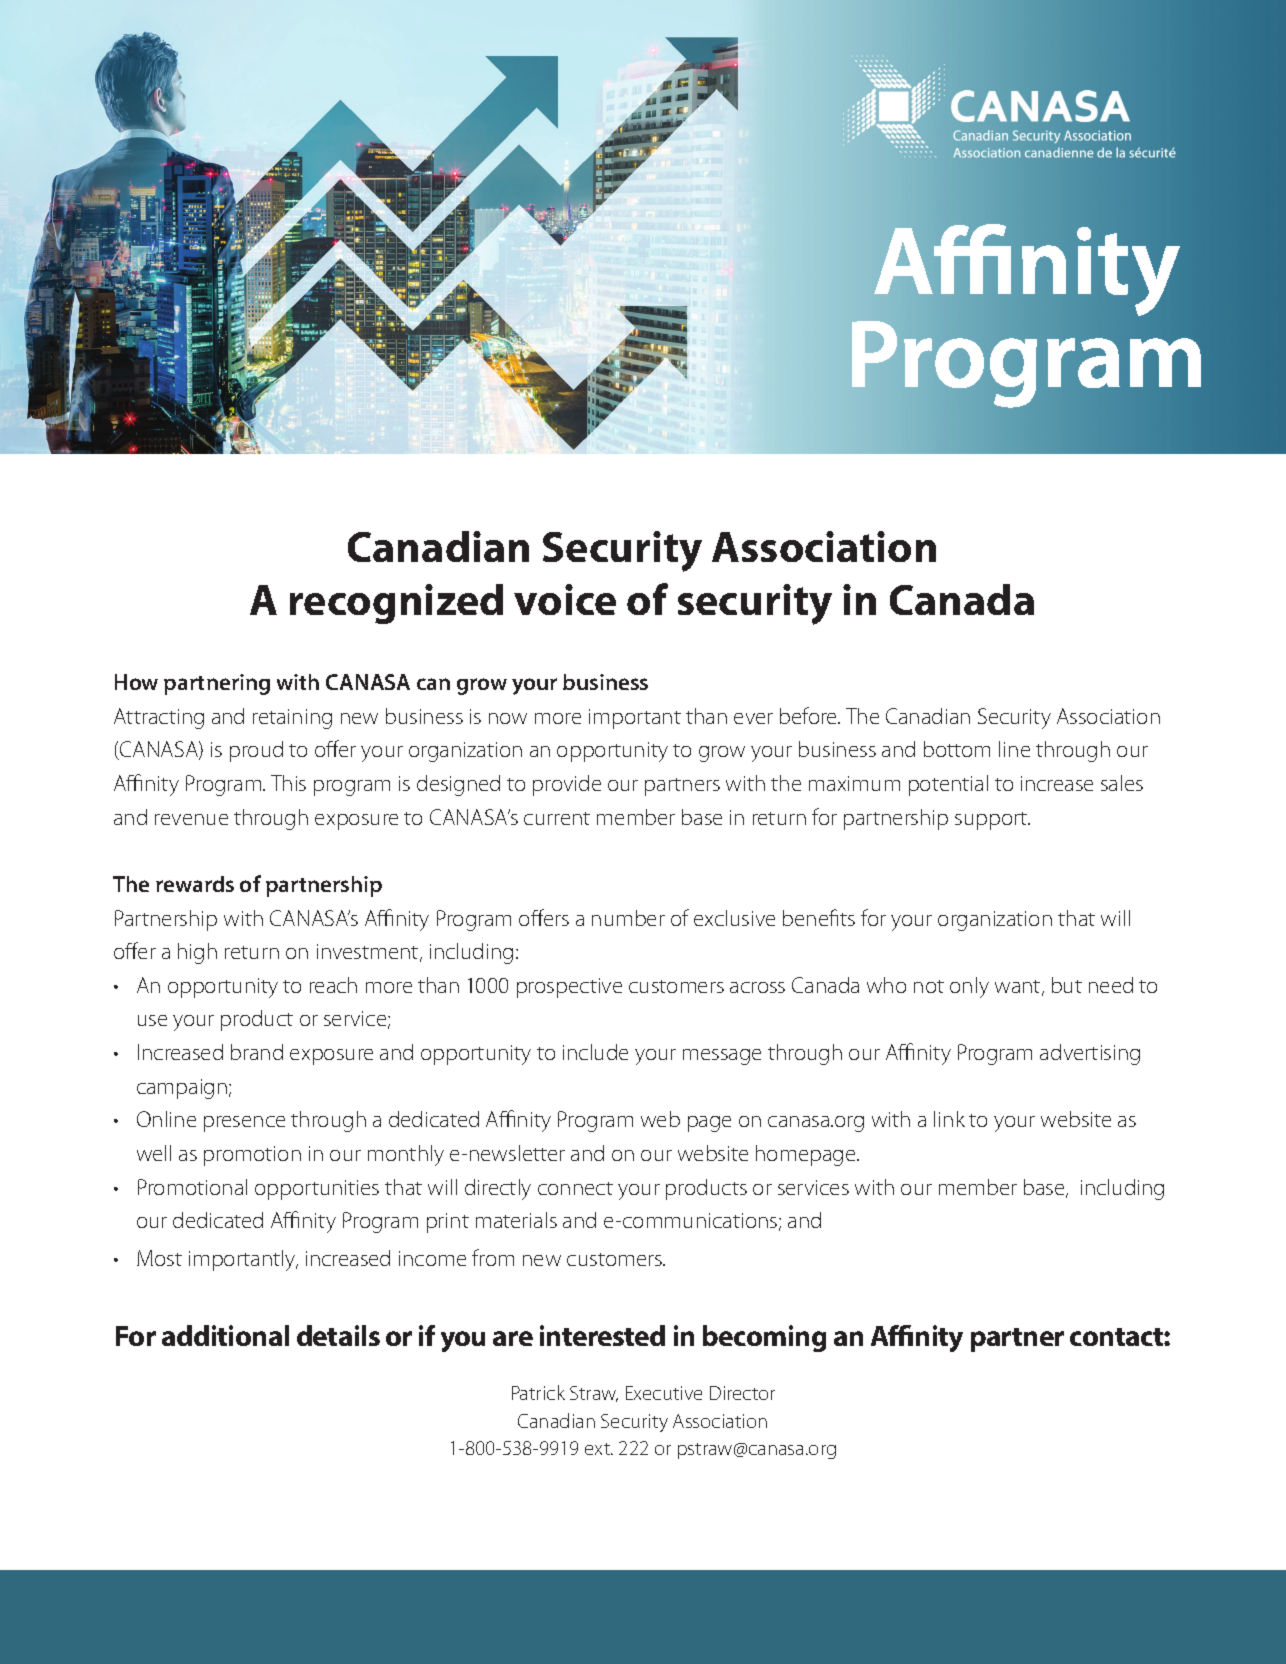  Describe the element at coordinates (565, 599) in the image. I see `voice` at that location.
